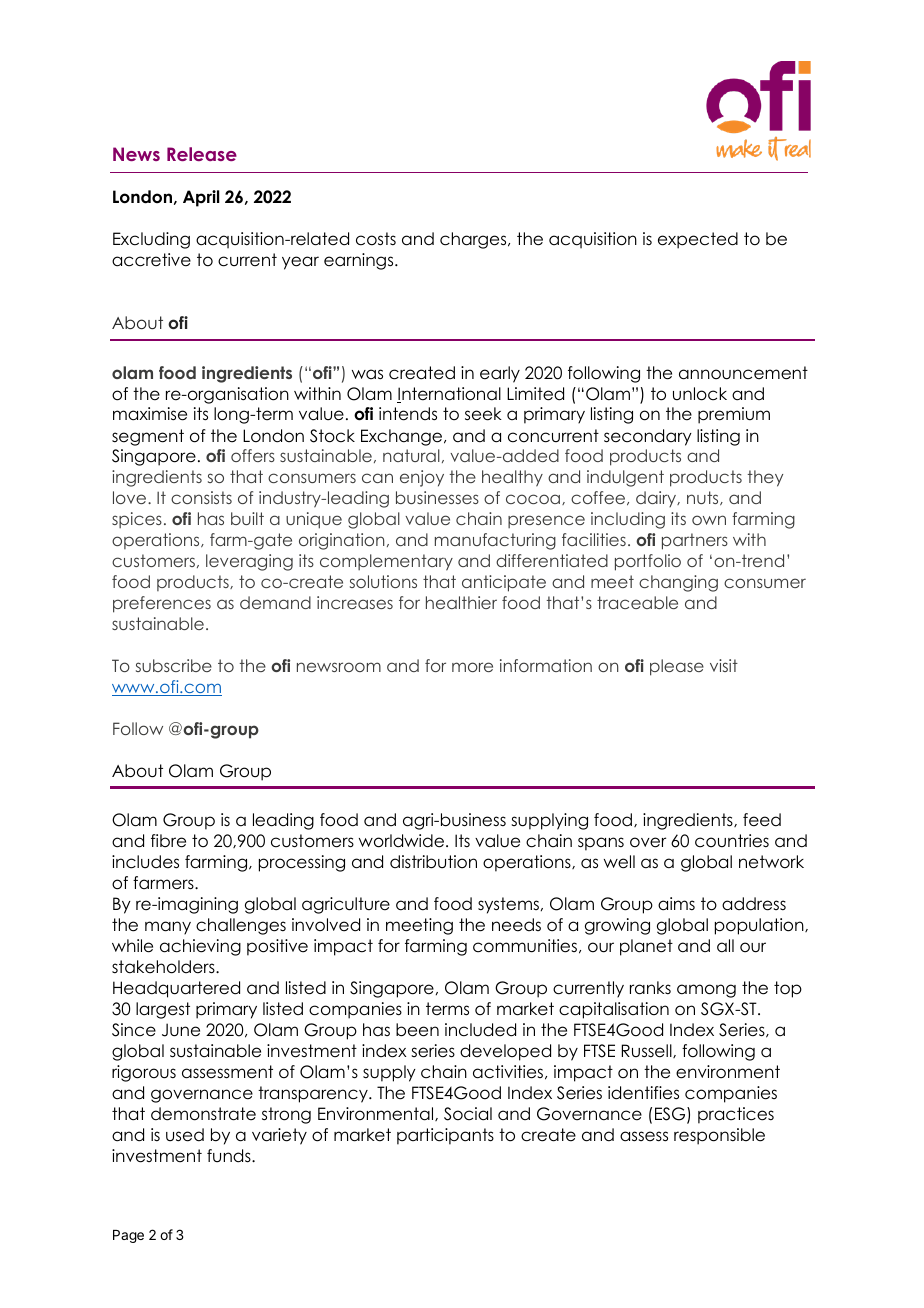 This screenshot has height=1308, width=924. What do you see at coordinates (734, 415) in the screenshot?
I see `premium` at bounding box center [734, 415].
